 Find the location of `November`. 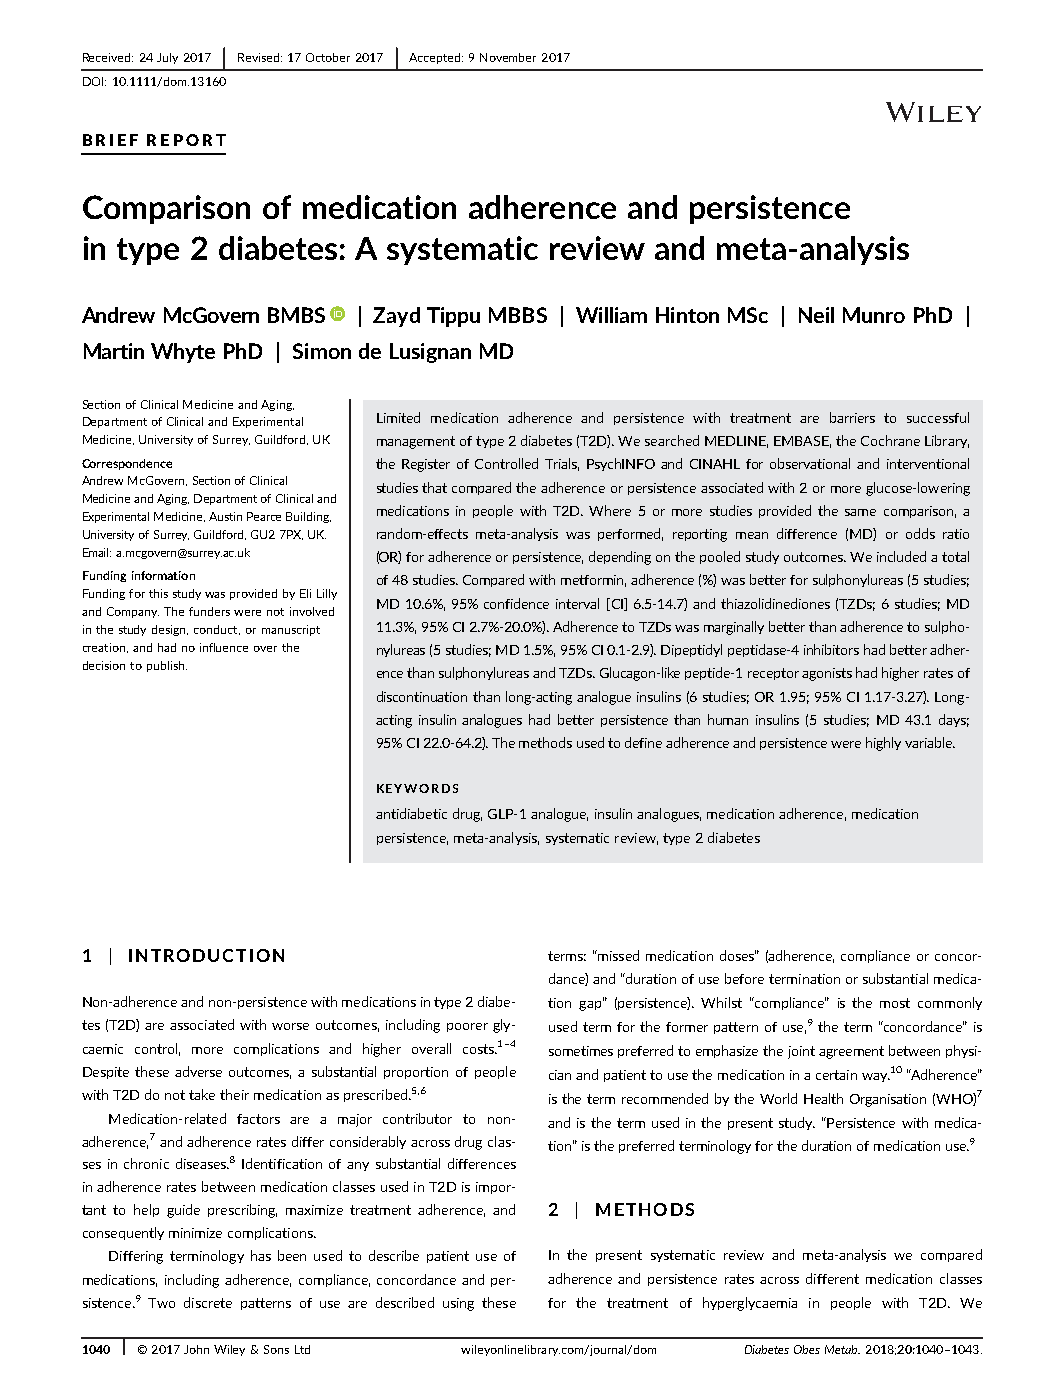

November is located at coordinates (508, 57).
